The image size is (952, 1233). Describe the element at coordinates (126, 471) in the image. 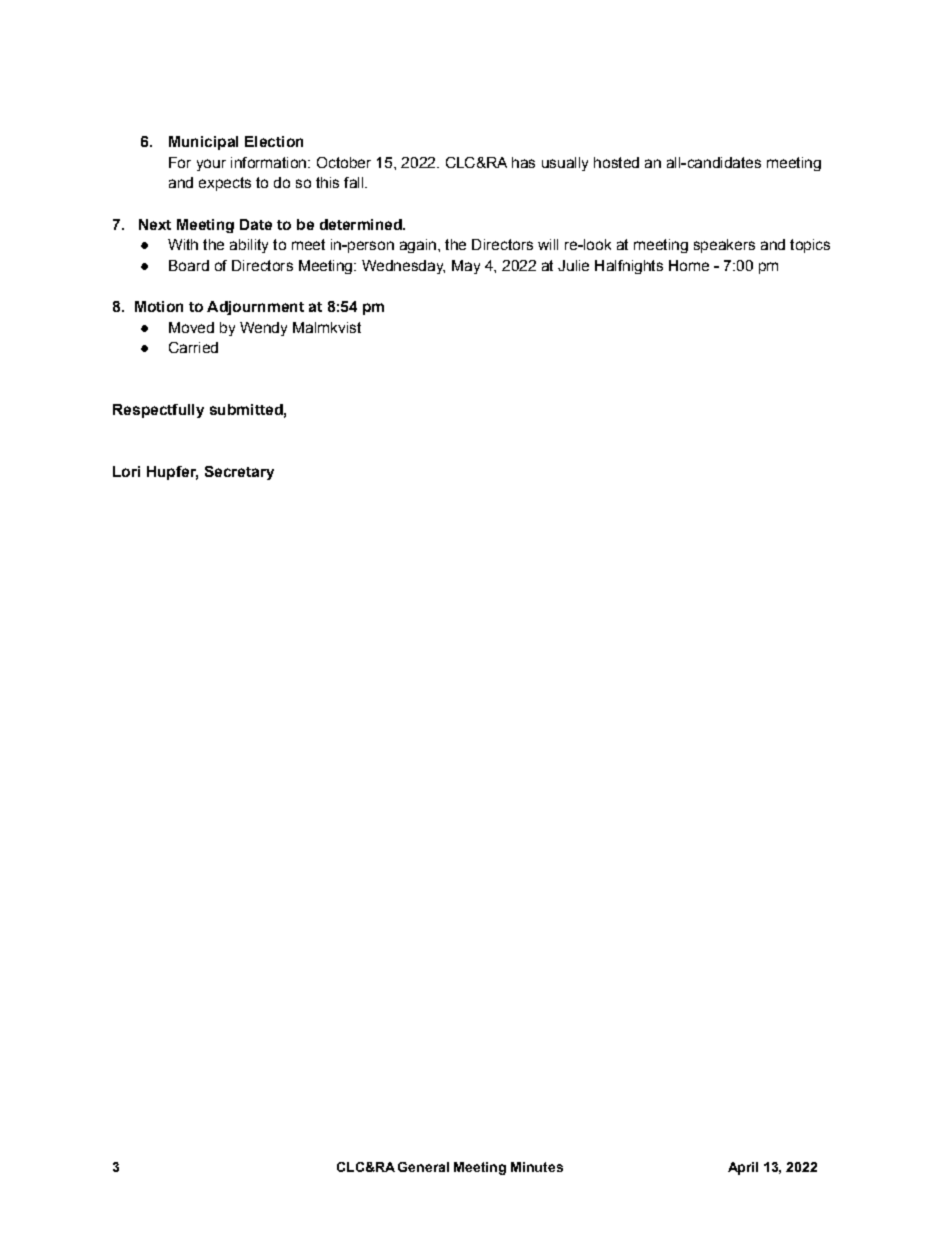

I see `Lori` at that location.
